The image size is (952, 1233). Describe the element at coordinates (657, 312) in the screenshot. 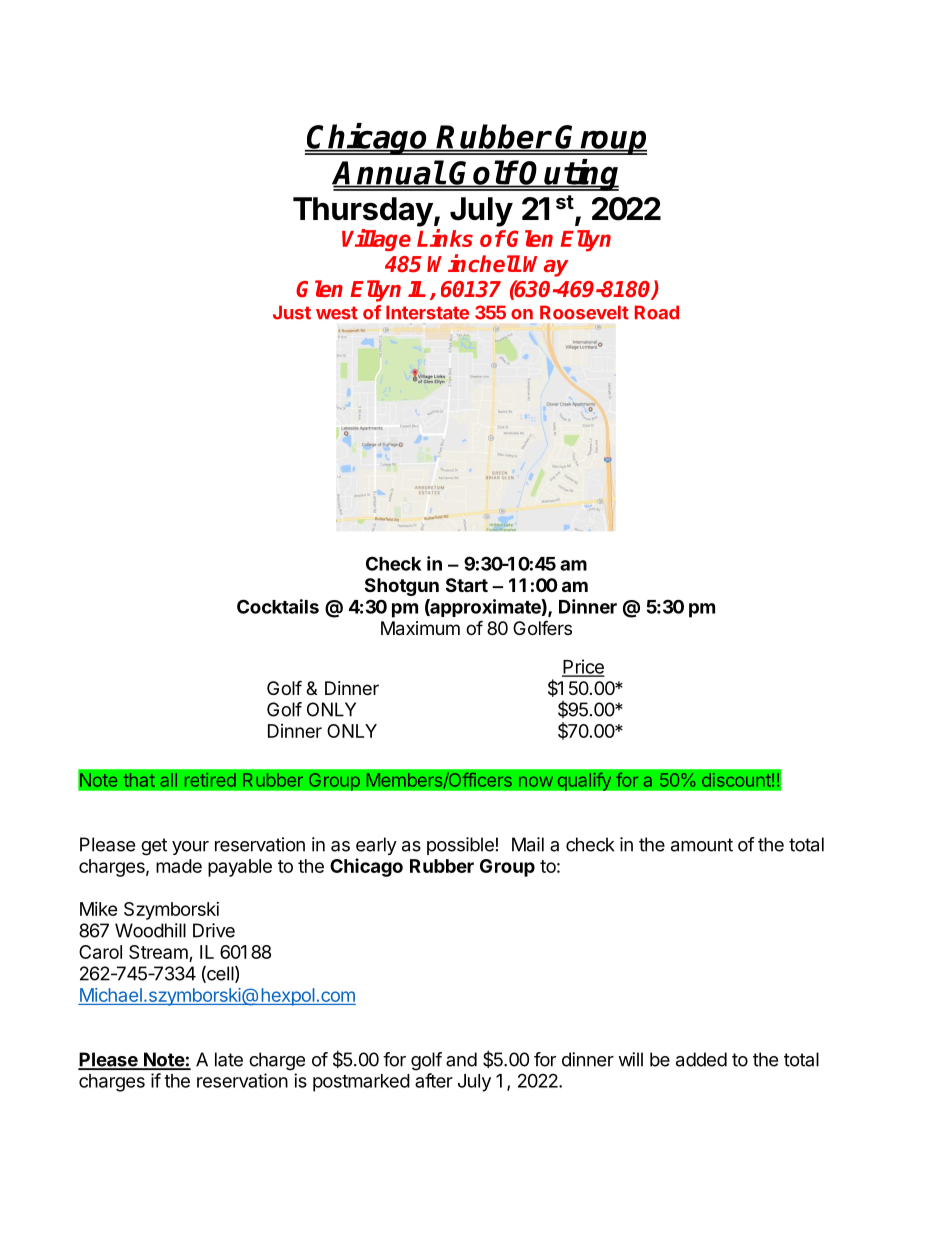

I see `Road` at that location.
